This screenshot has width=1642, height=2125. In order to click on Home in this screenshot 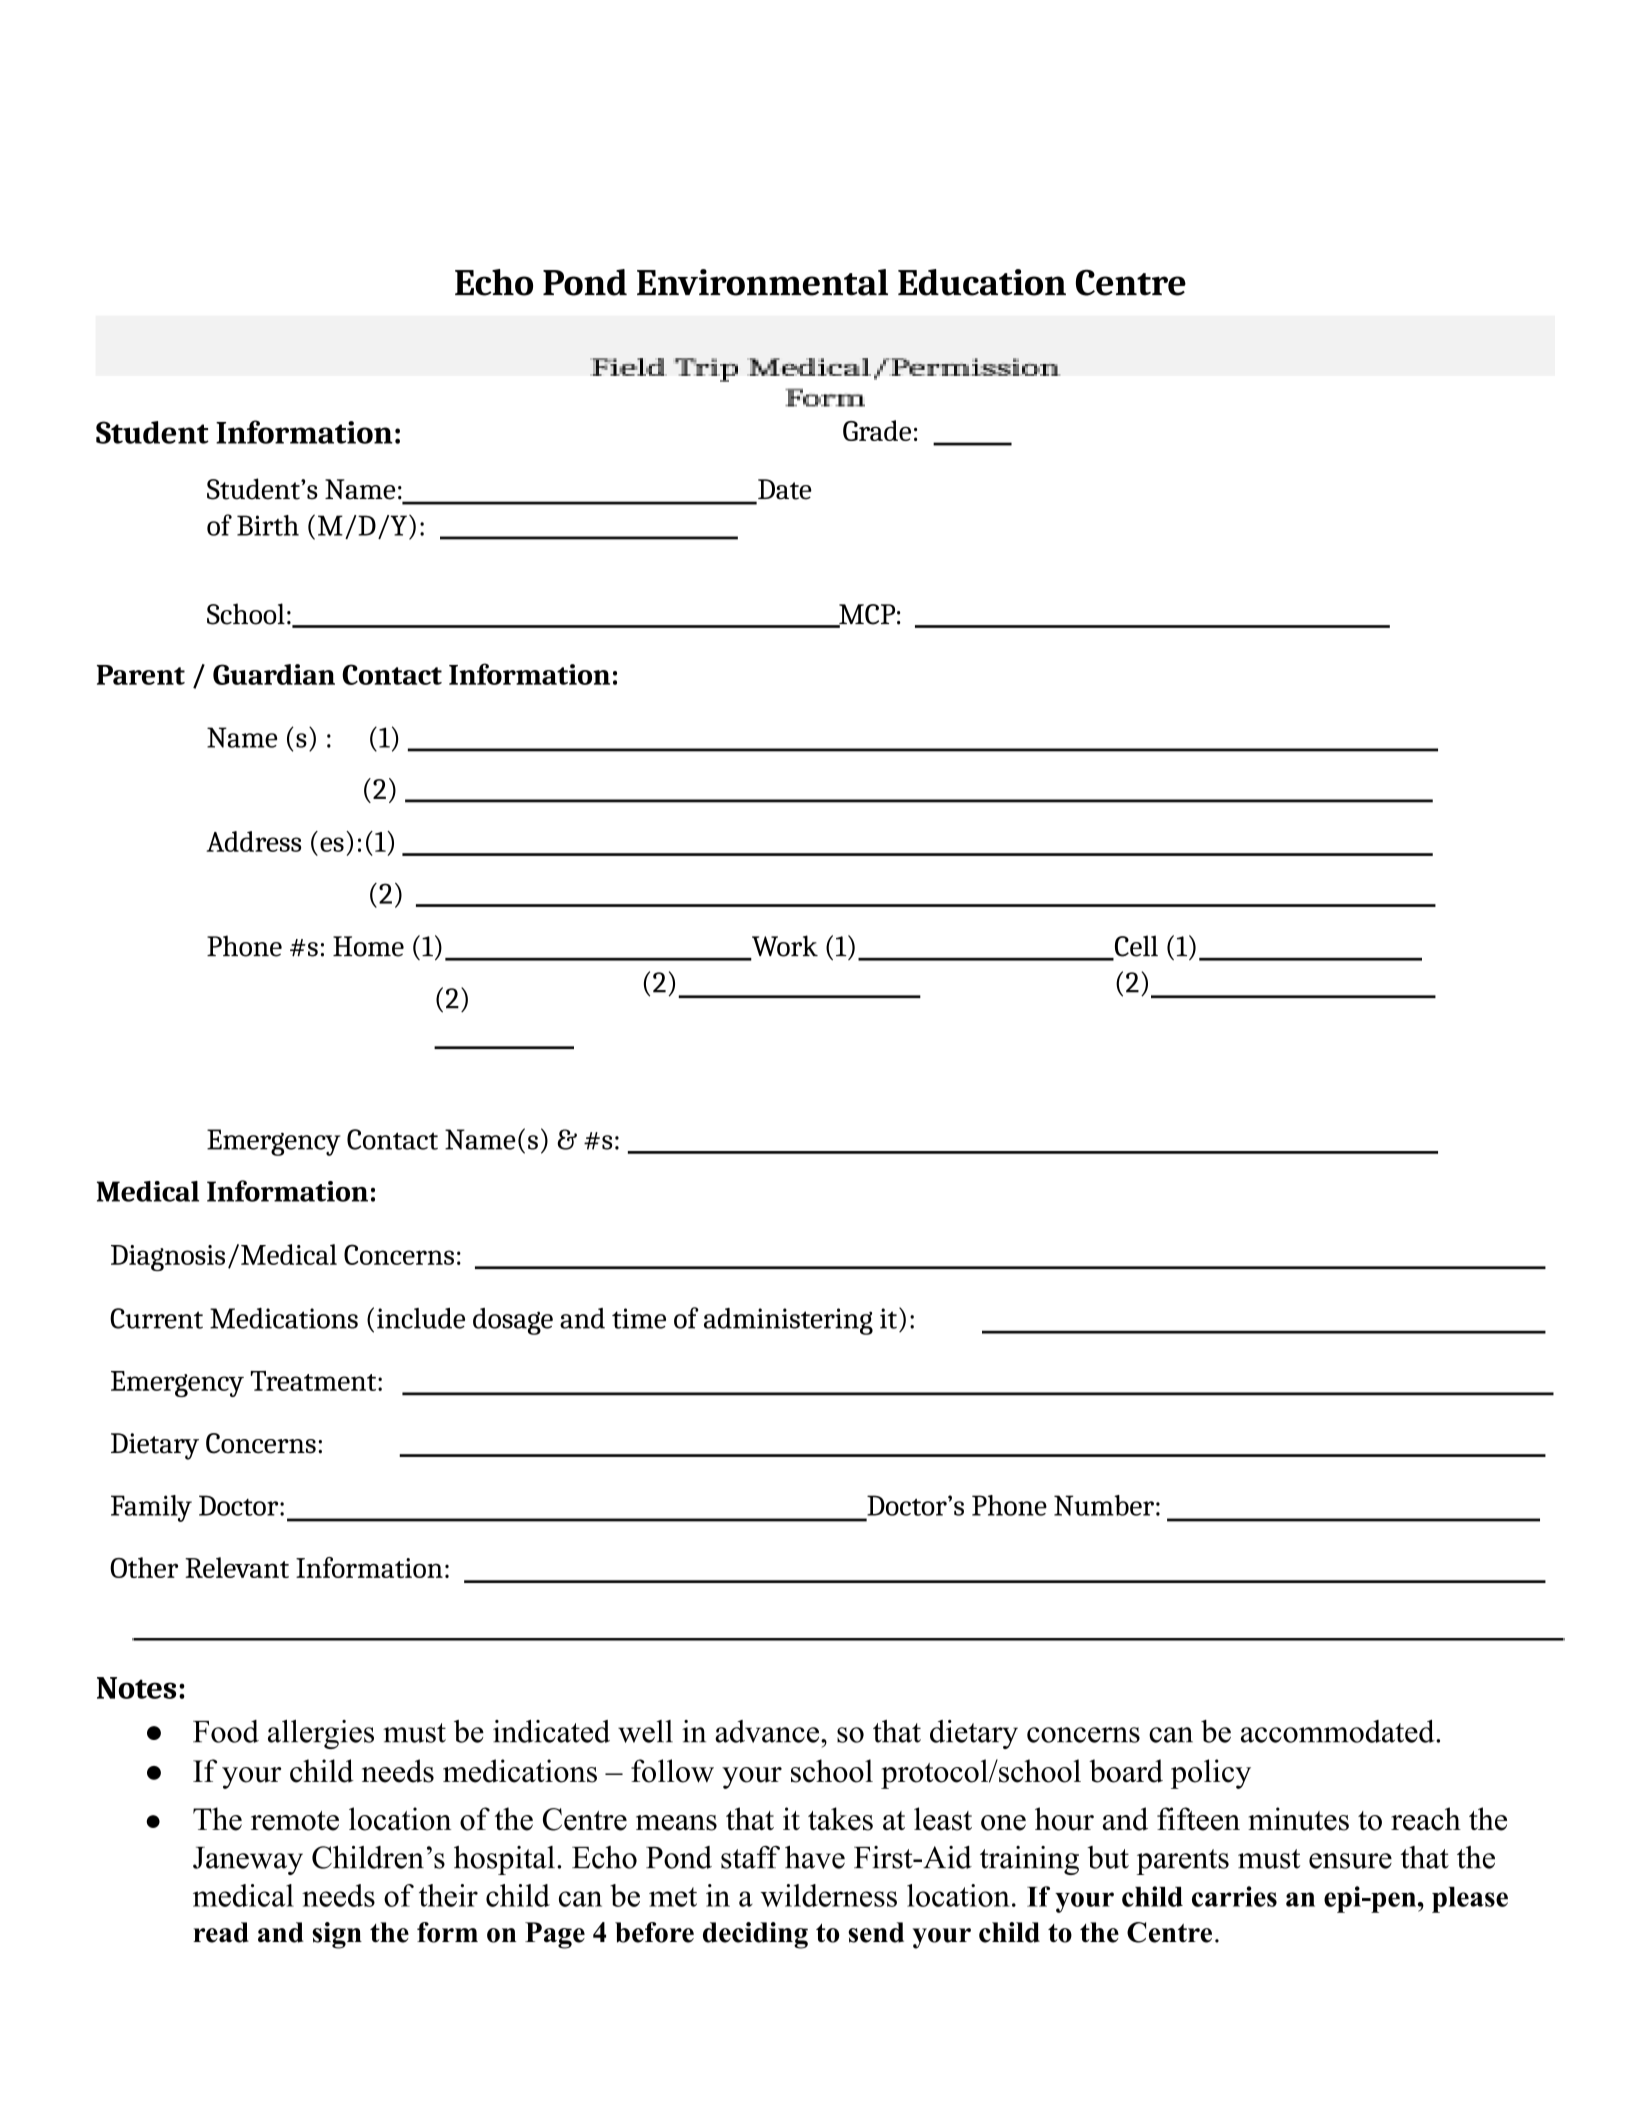, I will do `click(368, 946)`.
